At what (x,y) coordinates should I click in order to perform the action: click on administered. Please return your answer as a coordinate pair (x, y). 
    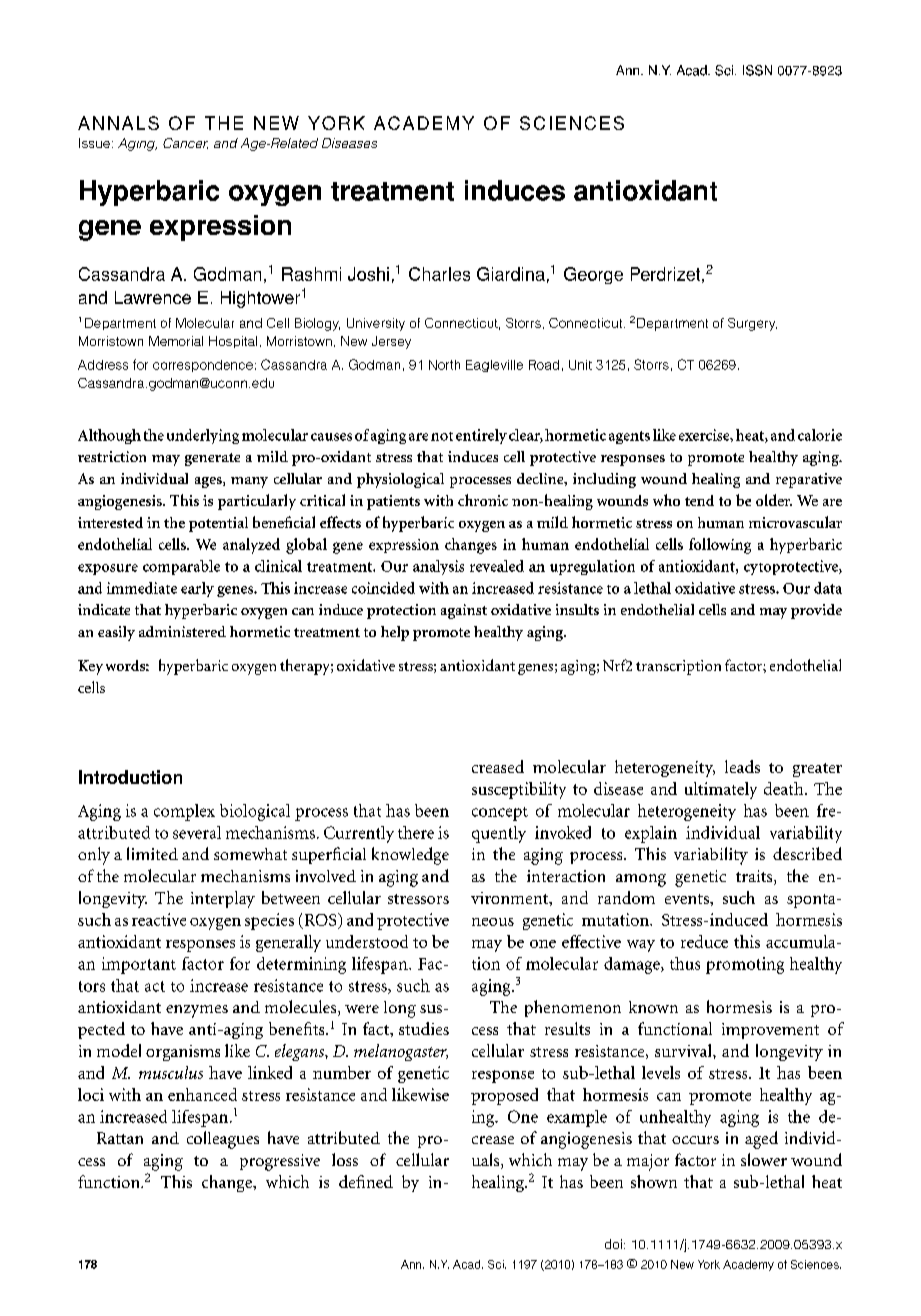
    Looking at the image, I should click on (182, 631).
